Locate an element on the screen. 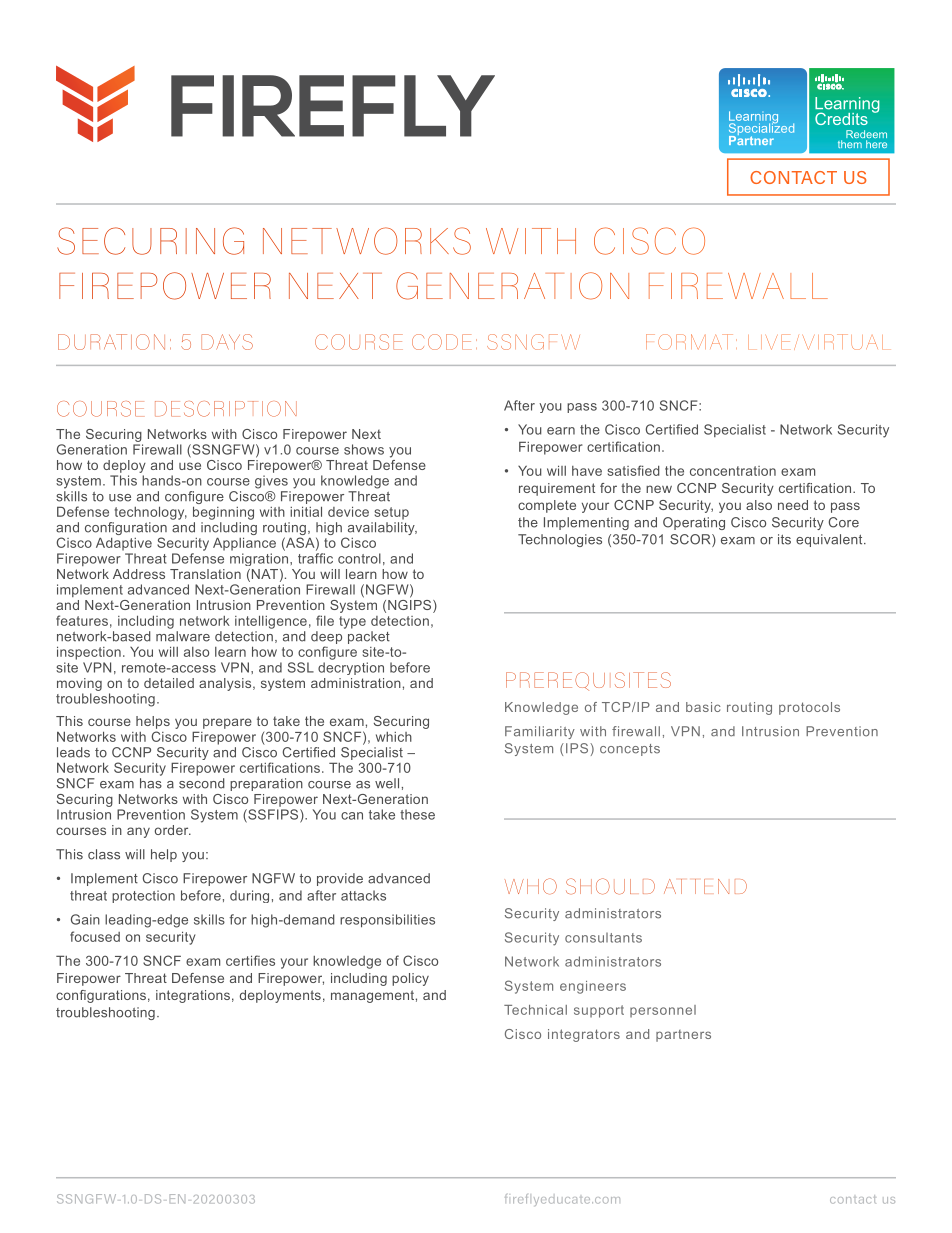 Image resolution: width=952 pixels, height=1233 pixels. equivalent is located at coordinates (830, 540).
